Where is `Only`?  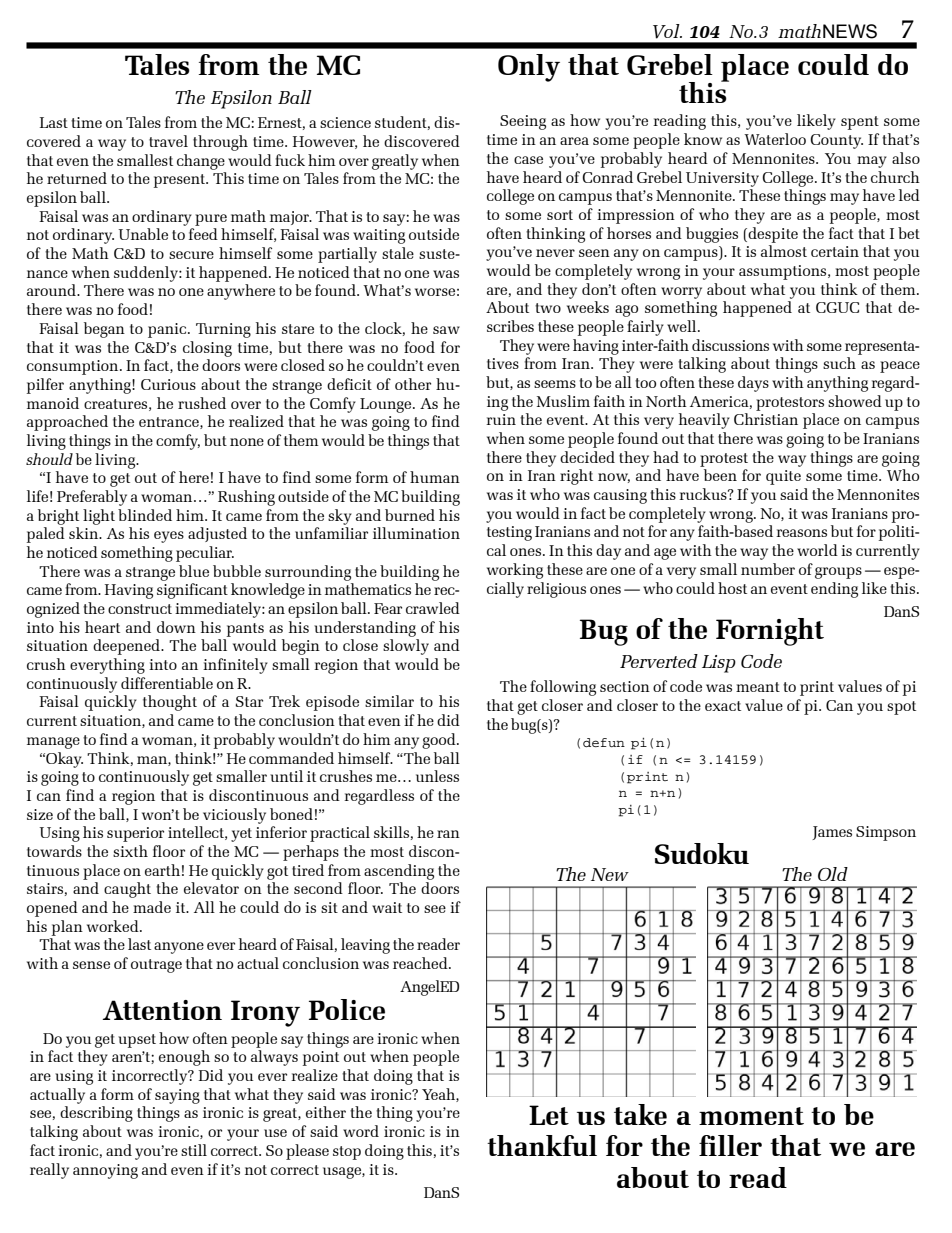
Only is located at coordinates (529, 68).
